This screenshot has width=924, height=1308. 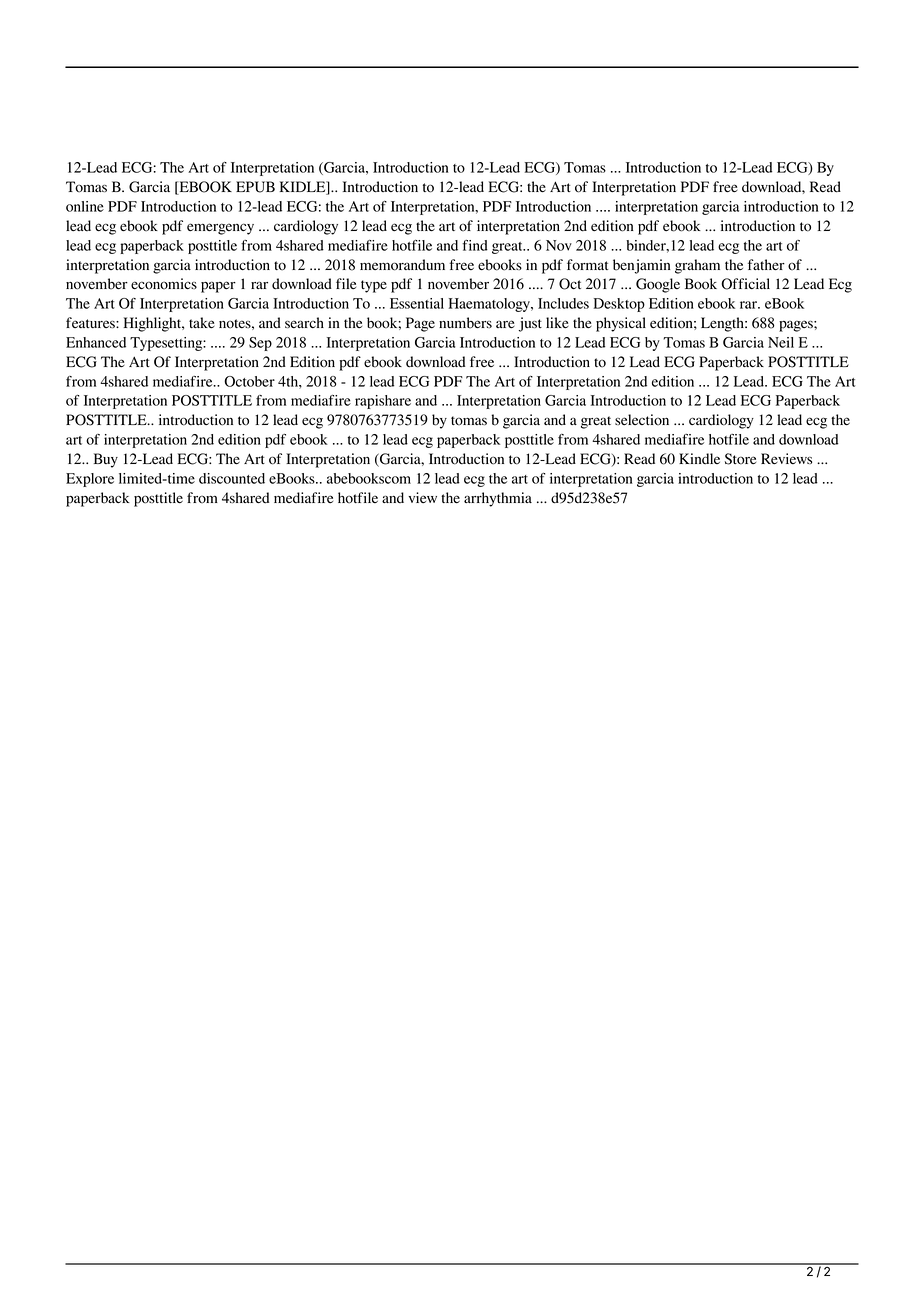 What do you see at coordinates (642, 420) in the screenshot?
I see `selection` at bounding box center [642, 420].
